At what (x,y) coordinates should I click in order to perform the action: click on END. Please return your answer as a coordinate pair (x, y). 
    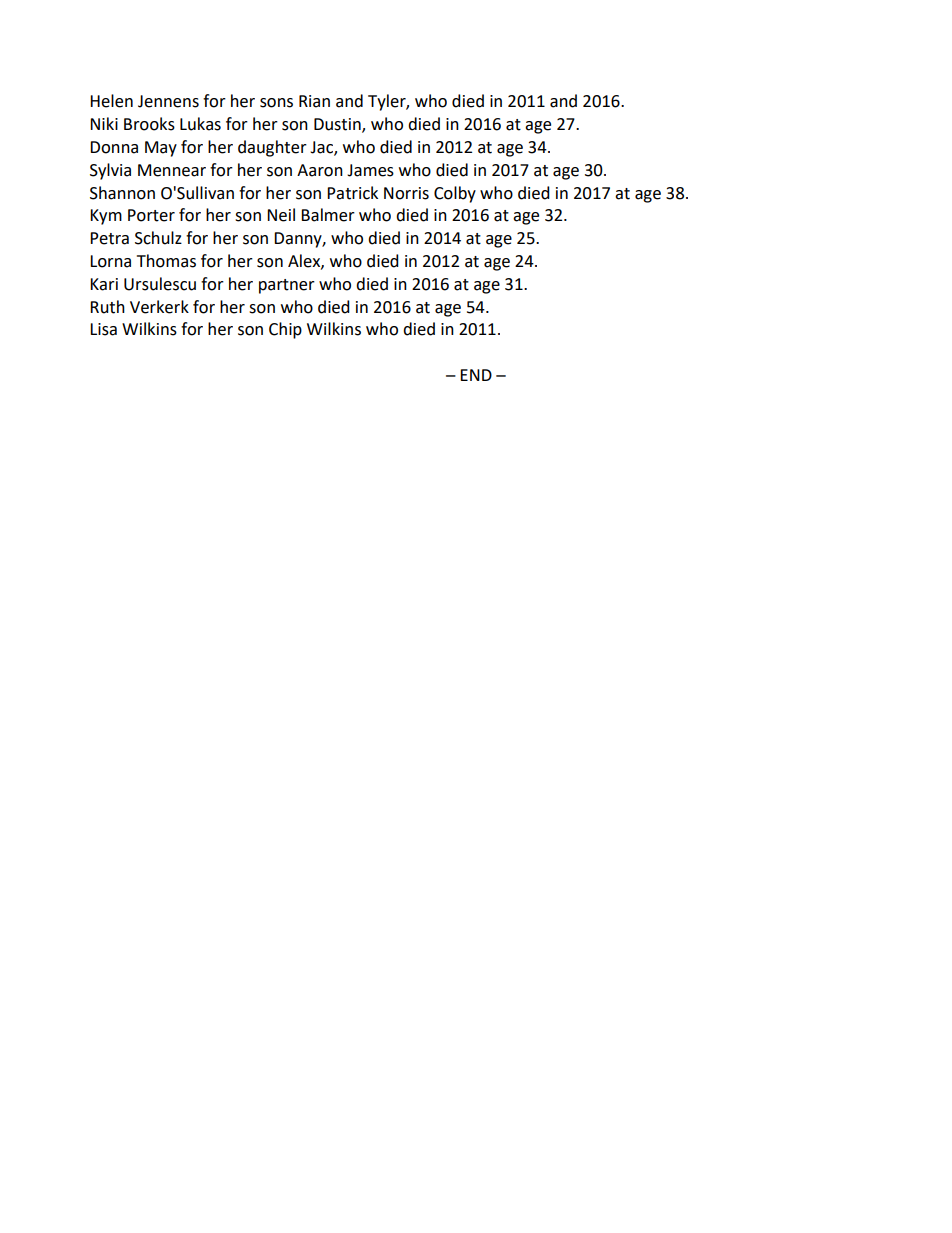
    Looking at the image, I should click on (476, 375).
